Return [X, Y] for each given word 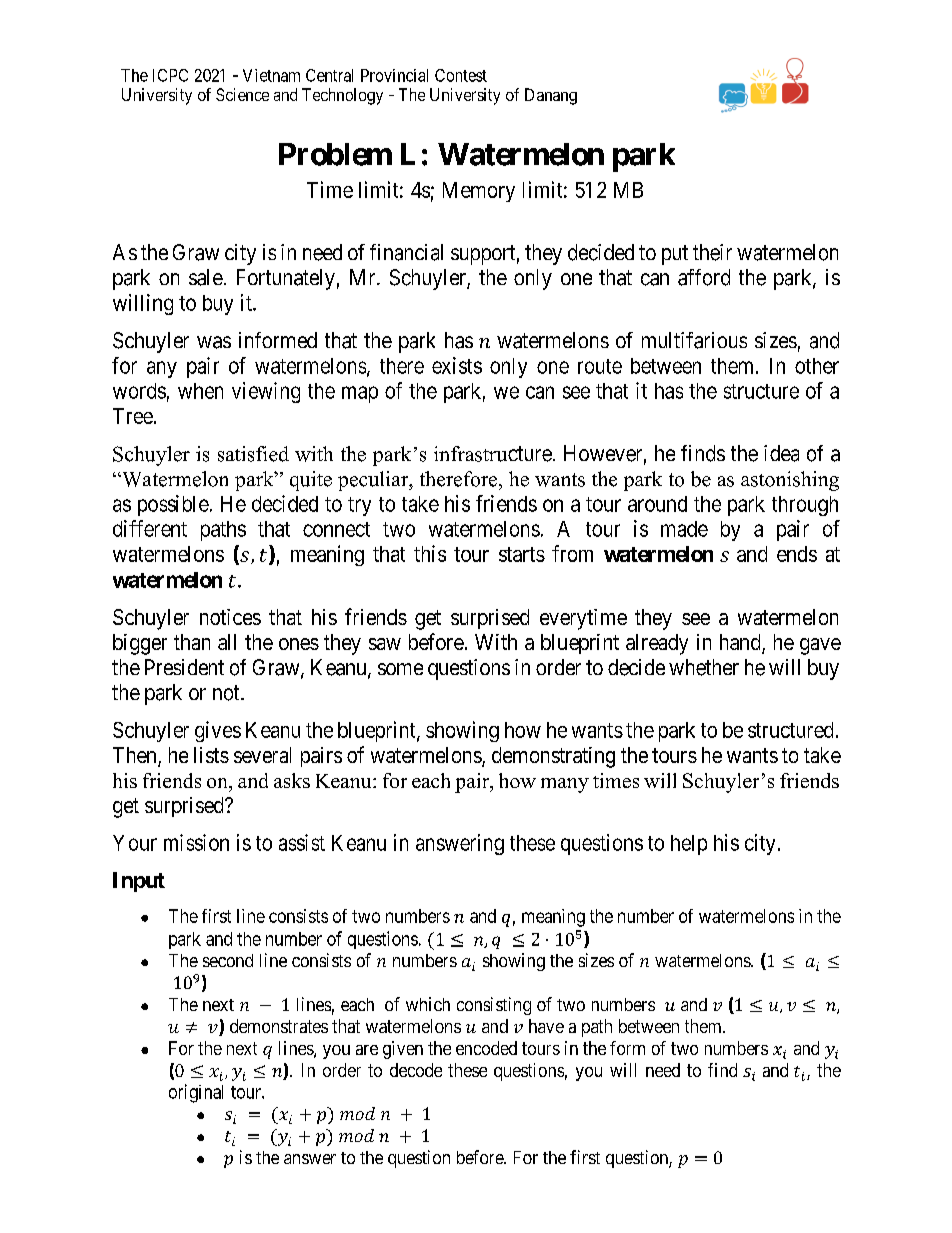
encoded [486, 1048]
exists [457, 365]
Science [242, 94]
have [546, 1026]
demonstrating [553, 757]
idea [781, 453]
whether [704, 667]
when [200, 391]
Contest [461, 75]
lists [211, 755]
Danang [551, 96]
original [196, 1093]
